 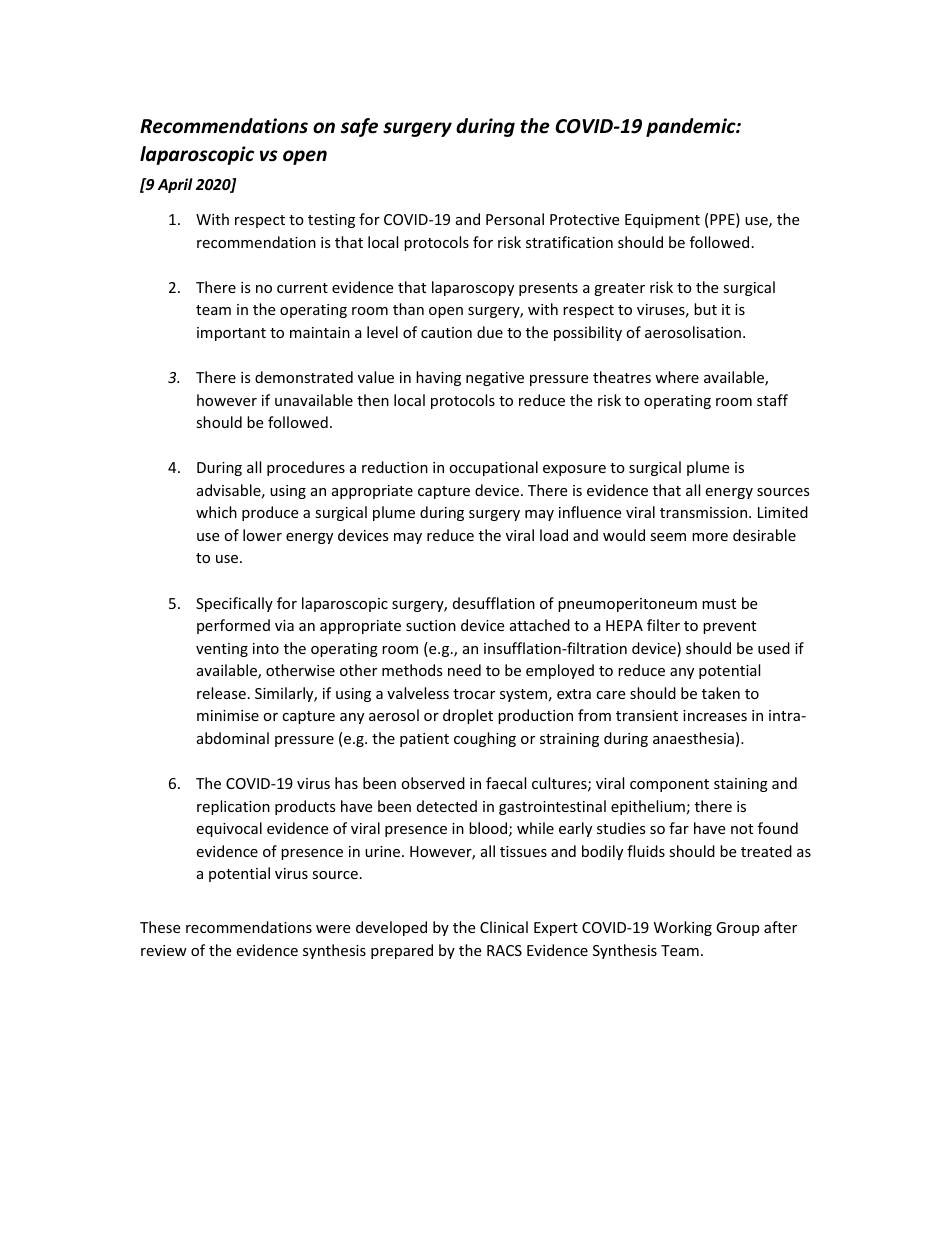 I want to click on April, so click(x=175, y=185).
